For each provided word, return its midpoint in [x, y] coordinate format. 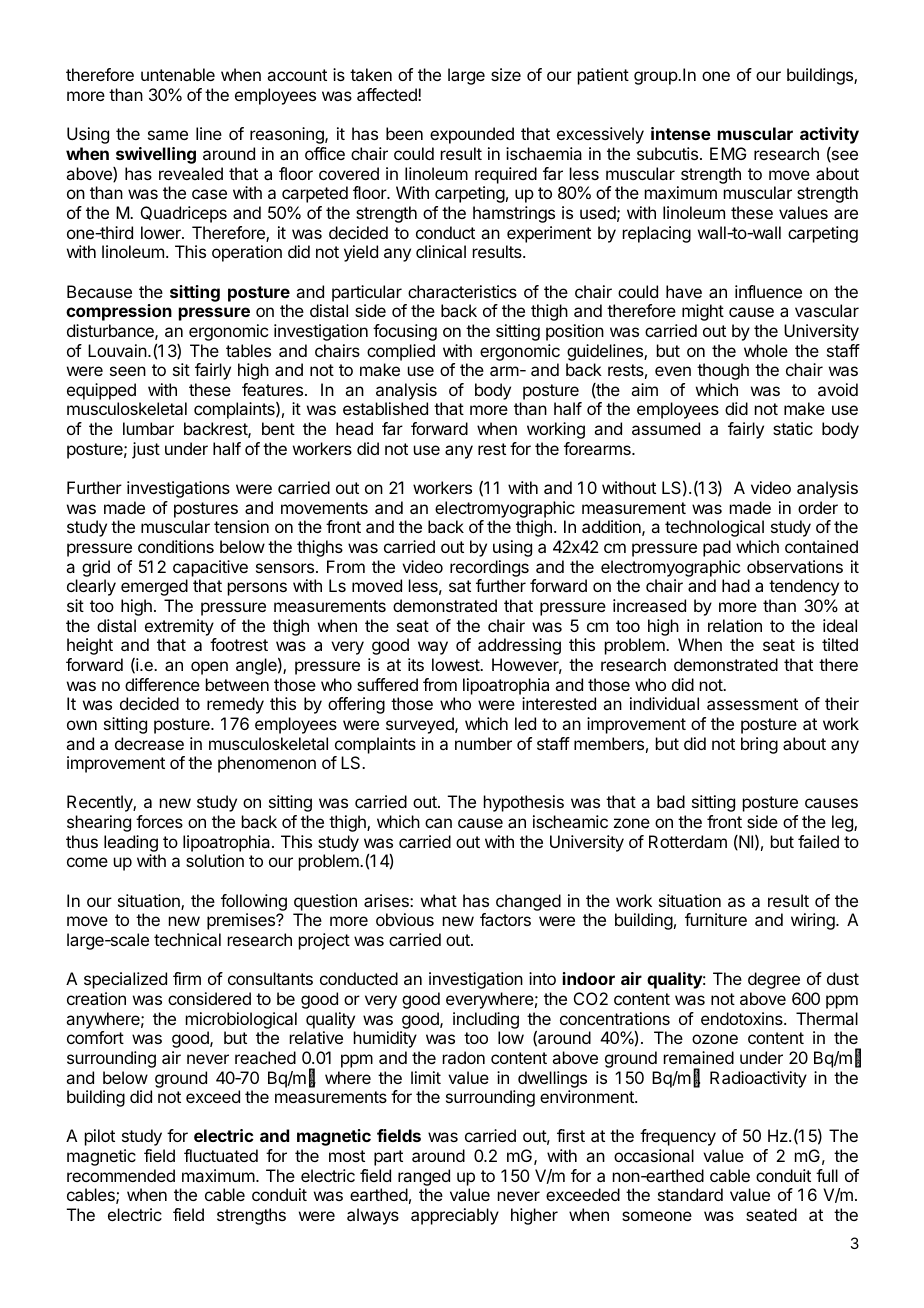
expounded [472, 135]
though [723, 371]
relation [735, 625]
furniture [716, 919]
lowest [456, 664]
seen [128, 371]
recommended [121, 1175]
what [439, 900]
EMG [728, 153]
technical [187, 939]
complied [401, 352]
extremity [179, 627]
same [168, 135]
